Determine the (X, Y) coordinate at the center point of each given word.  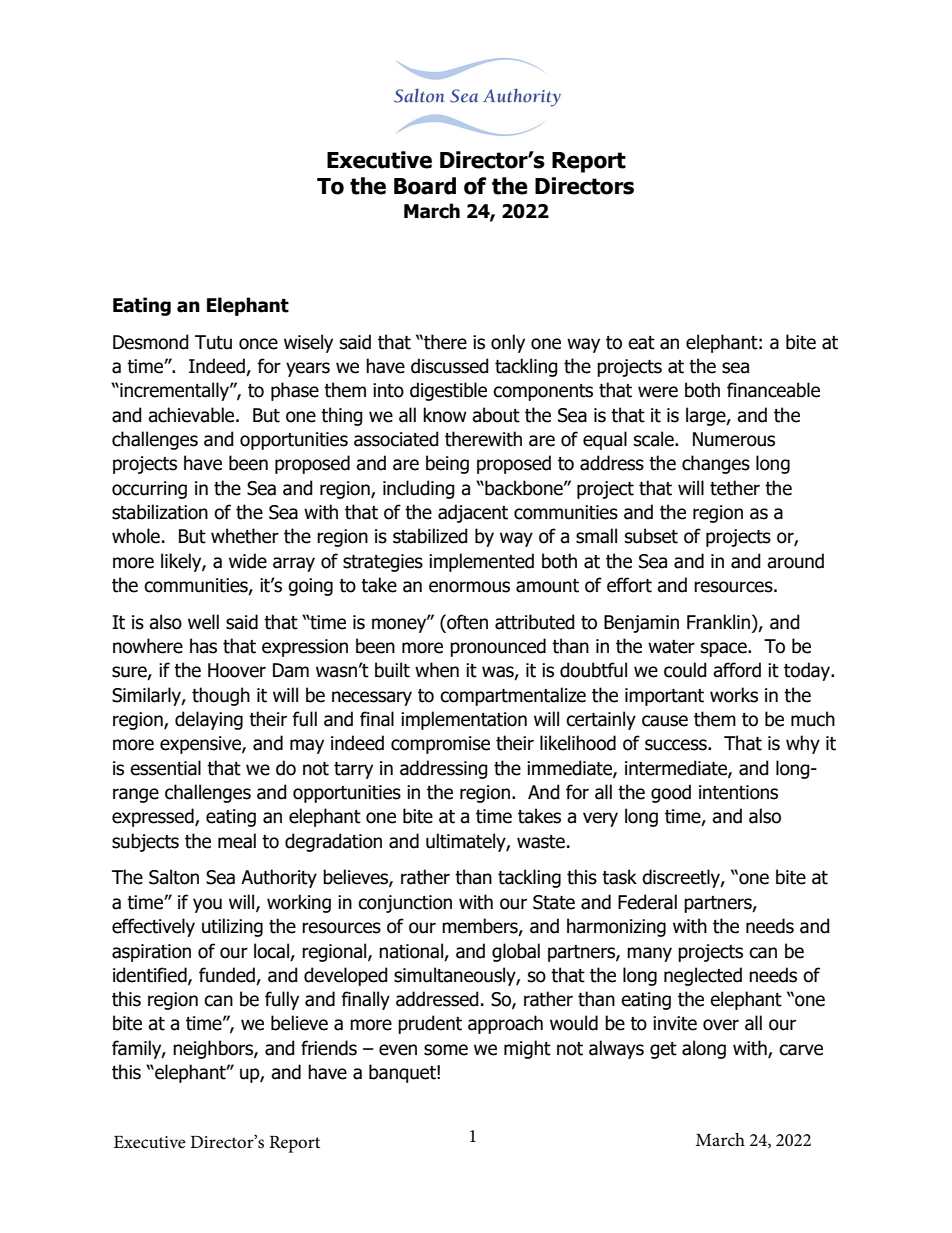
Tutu (213, 342)
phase (295, 391)
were (658, 392)
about (496, 415)
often (466, 622)
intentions (738, 792)
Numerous (734, 439)
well (203, 622)
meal (237, 841)
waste (541, 842)
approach (505, 1024)
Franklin (718, 622)
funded (228, 976)
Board (425, 186)
